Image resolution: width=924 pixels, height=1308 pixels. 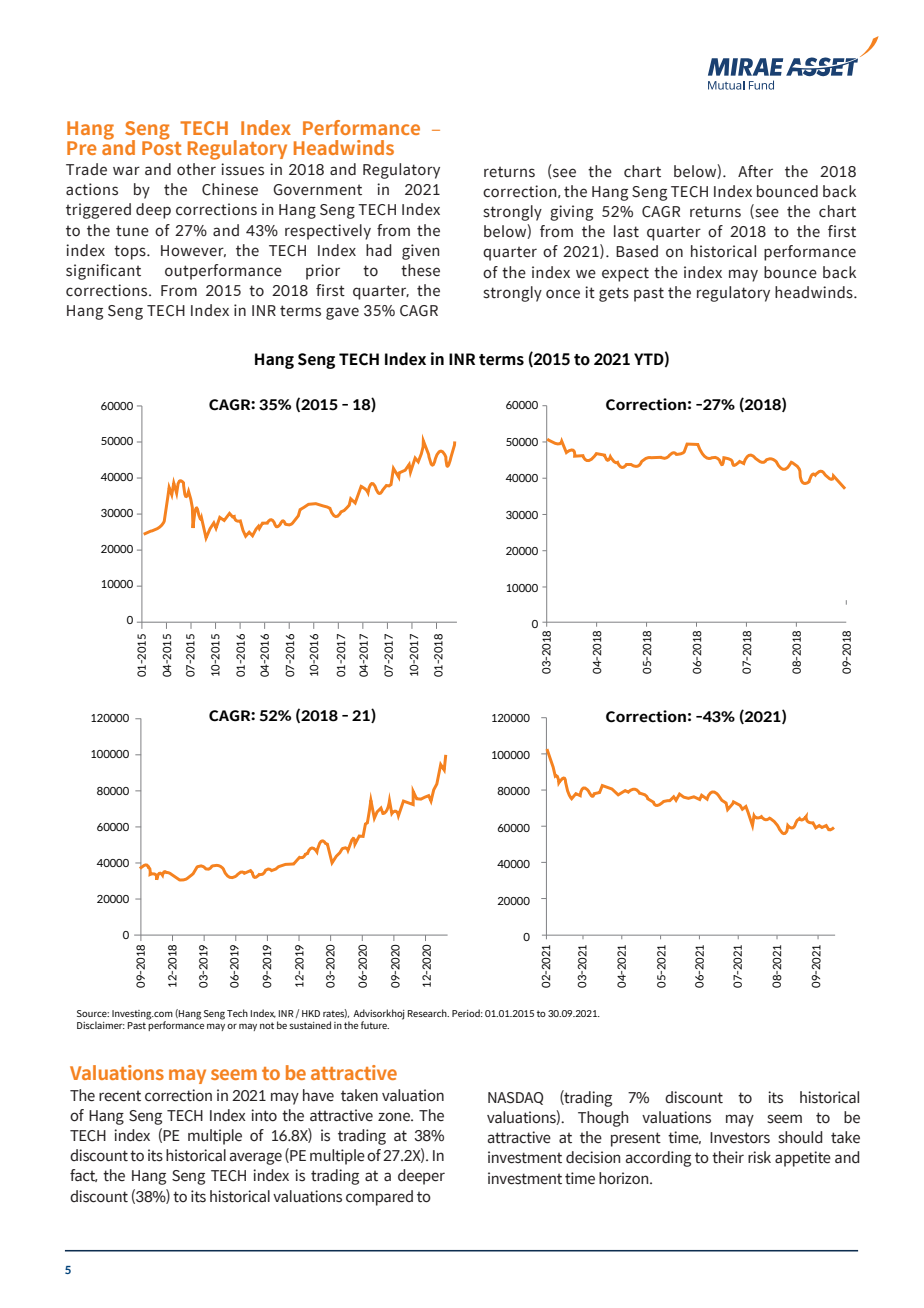 I want to click on gets, so click(x=614, y=294).
